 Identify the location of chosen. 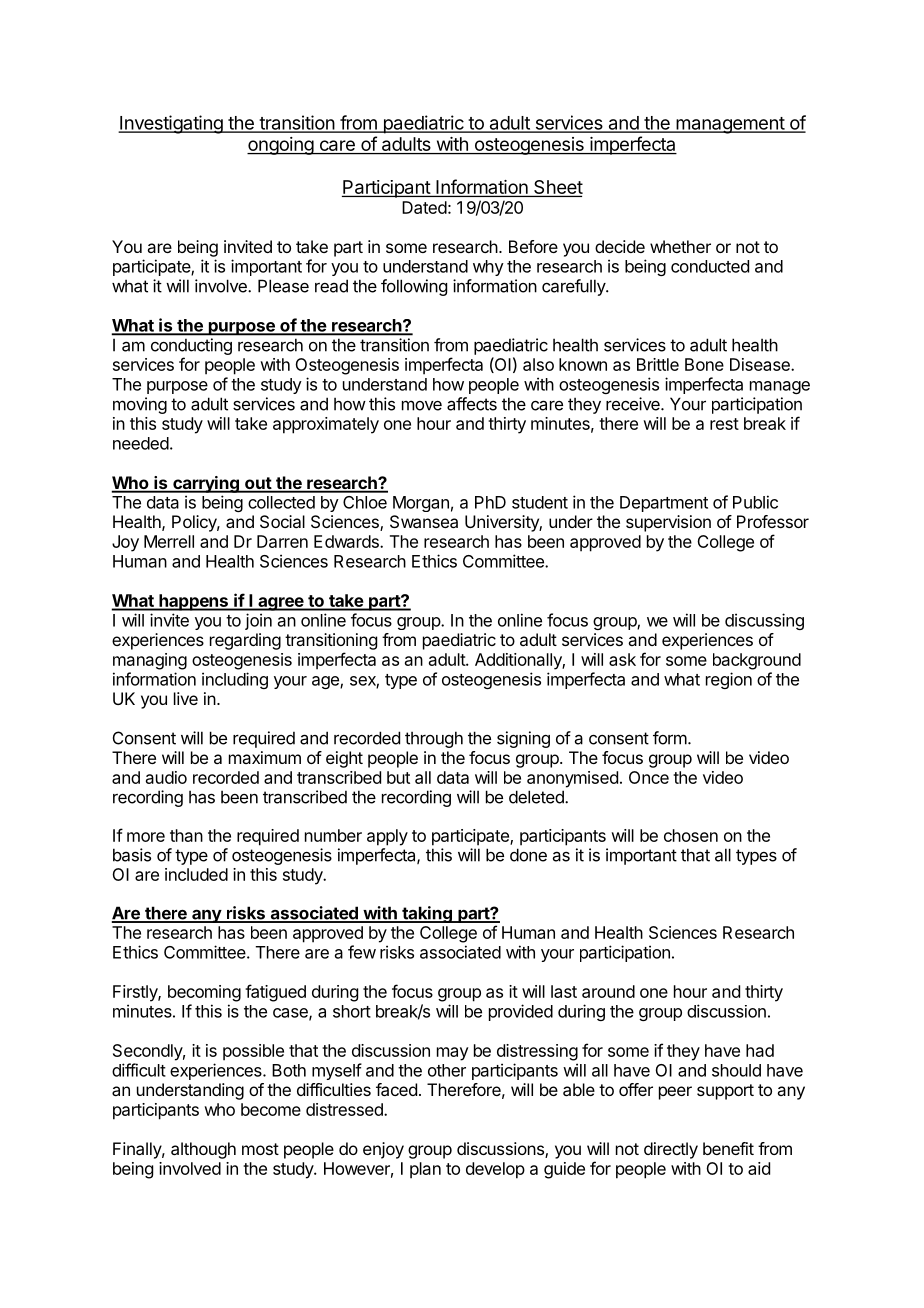
(691, 835).
